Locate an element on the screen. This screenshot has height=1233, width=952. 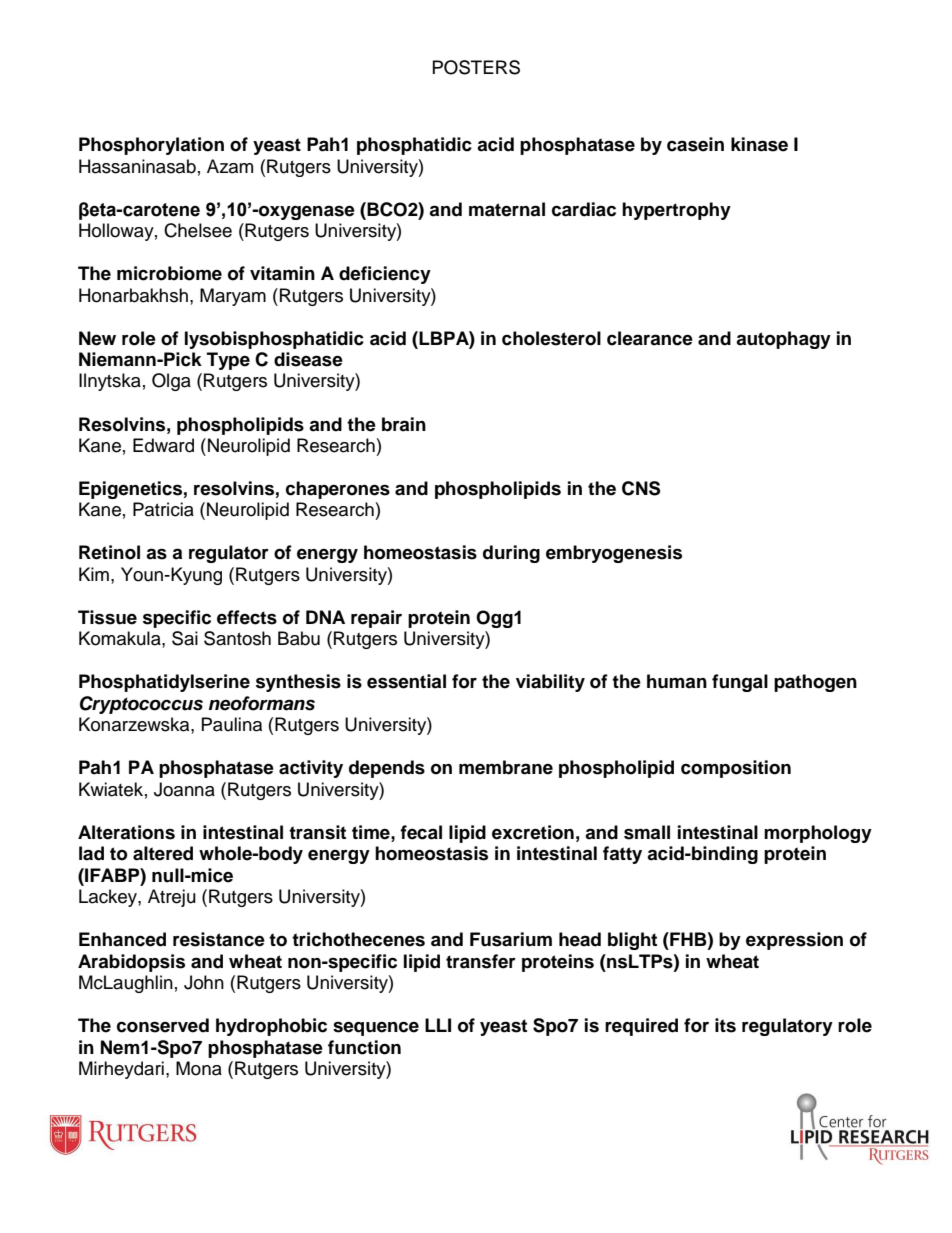
conserved is located at coordinates (163, 1025).
